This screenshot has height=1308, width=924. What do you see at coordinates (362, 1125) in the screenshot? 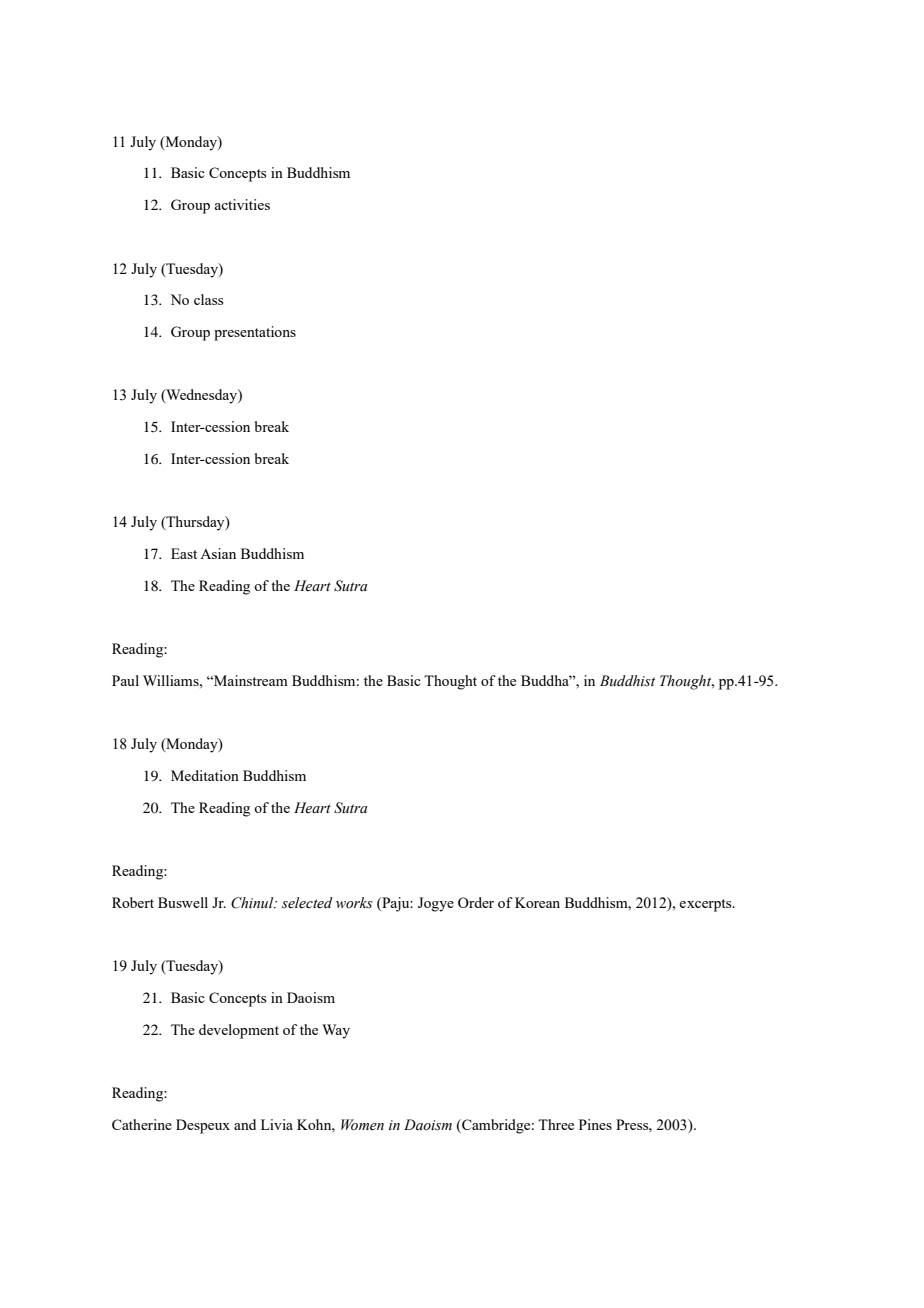
I see `Women` at bounding box center [362, 1125].
